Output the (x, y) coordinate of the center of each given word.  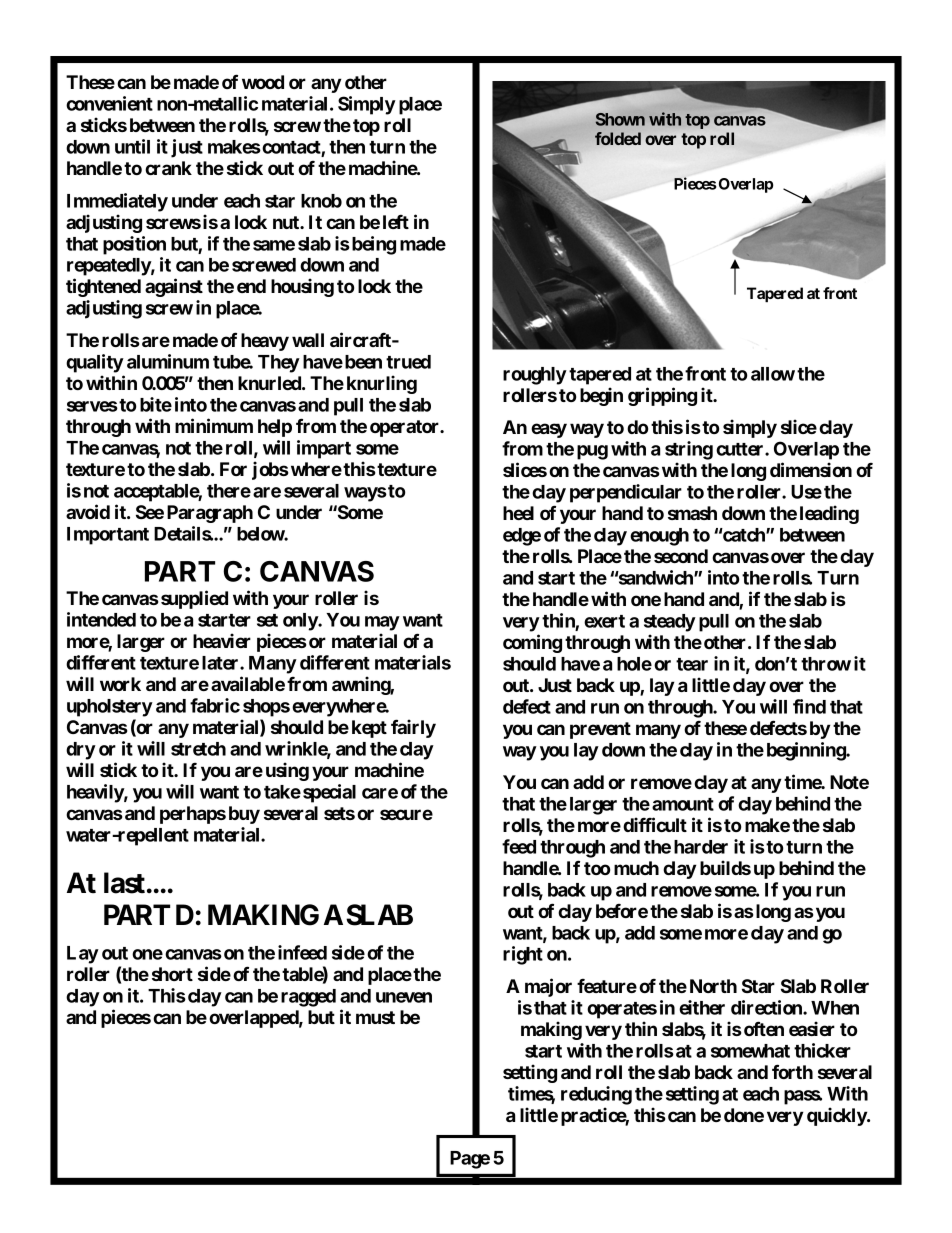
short (172, 974)
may (382, 623)
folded (618, 138)
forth (792, 1071)
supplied (194, 599)
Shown (620, 119)
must (375, 1017)
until (132, 146)
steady (670, 623)
